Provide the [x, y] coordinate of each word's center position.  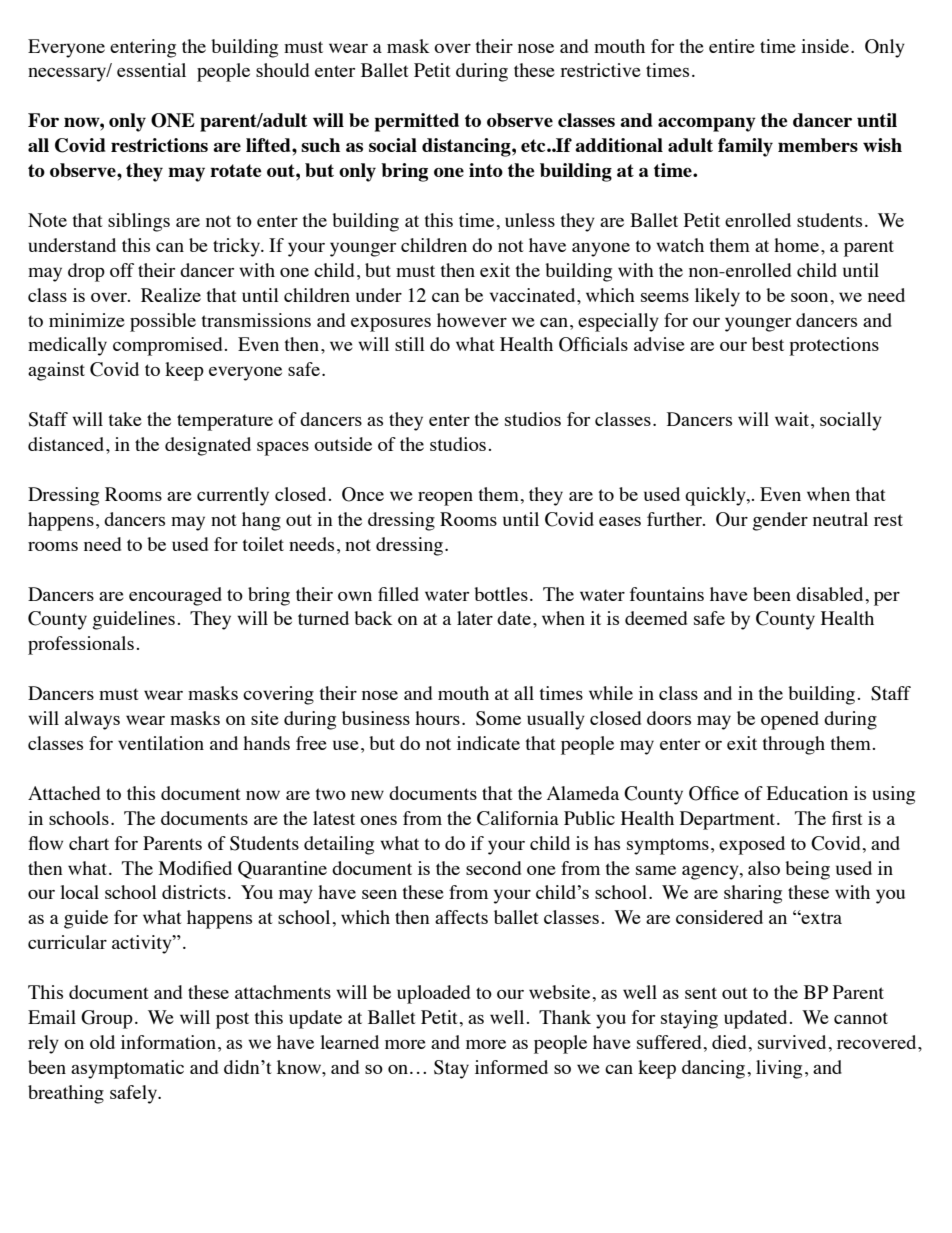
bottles [501, 594]
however [472, 320]
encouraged [175, 596]
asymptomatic [127, 1069]
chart [89, 843]
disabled [829, 594]
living [779, 1069]
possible [163, 322]
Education [807, 793]
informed [511, 1067]
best [768, 344]
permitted [417, 122]
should [282, 70]
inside [826, 46]
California [518, 818]
